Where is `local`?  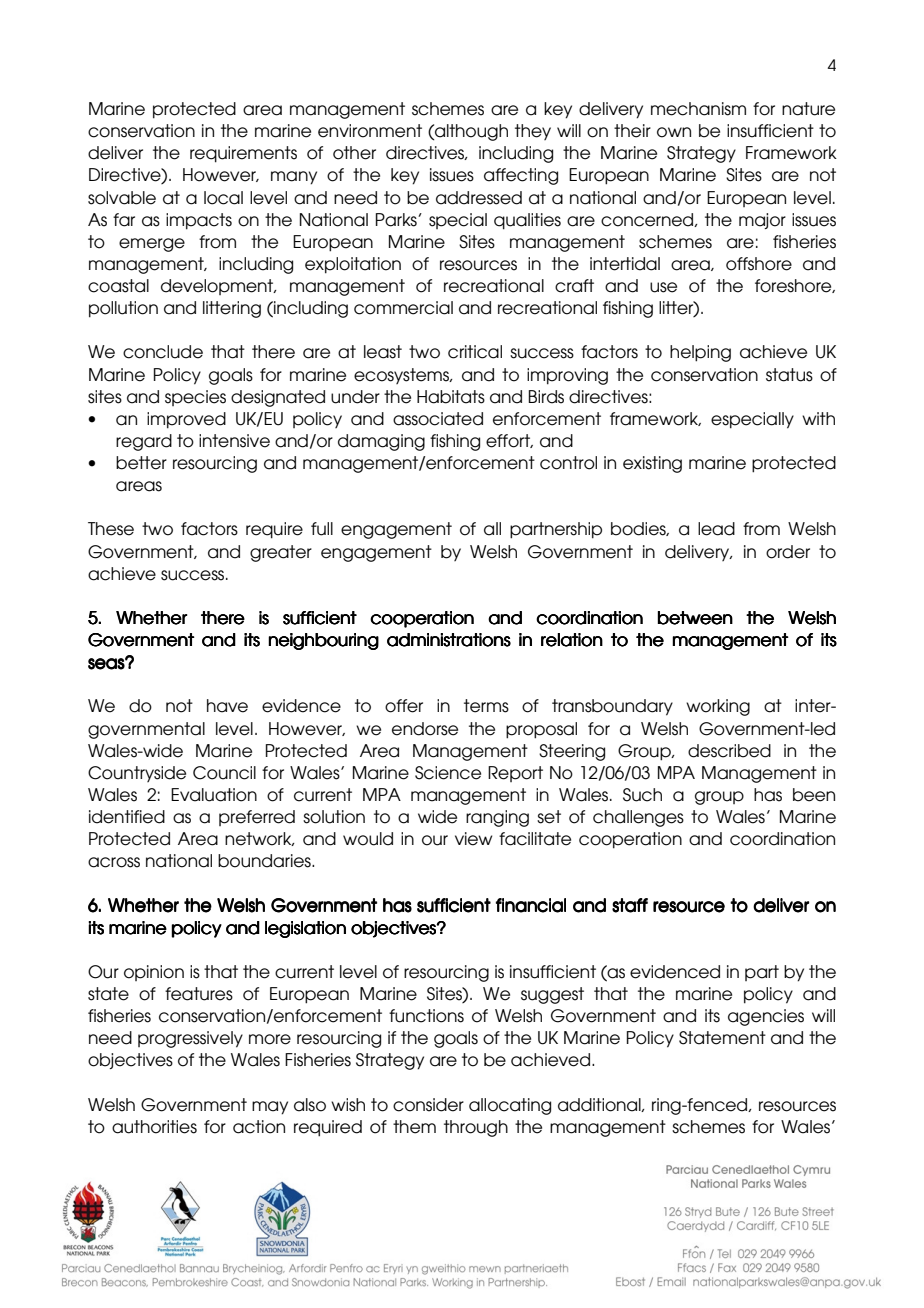 local is located at coordinates (223, 198).
